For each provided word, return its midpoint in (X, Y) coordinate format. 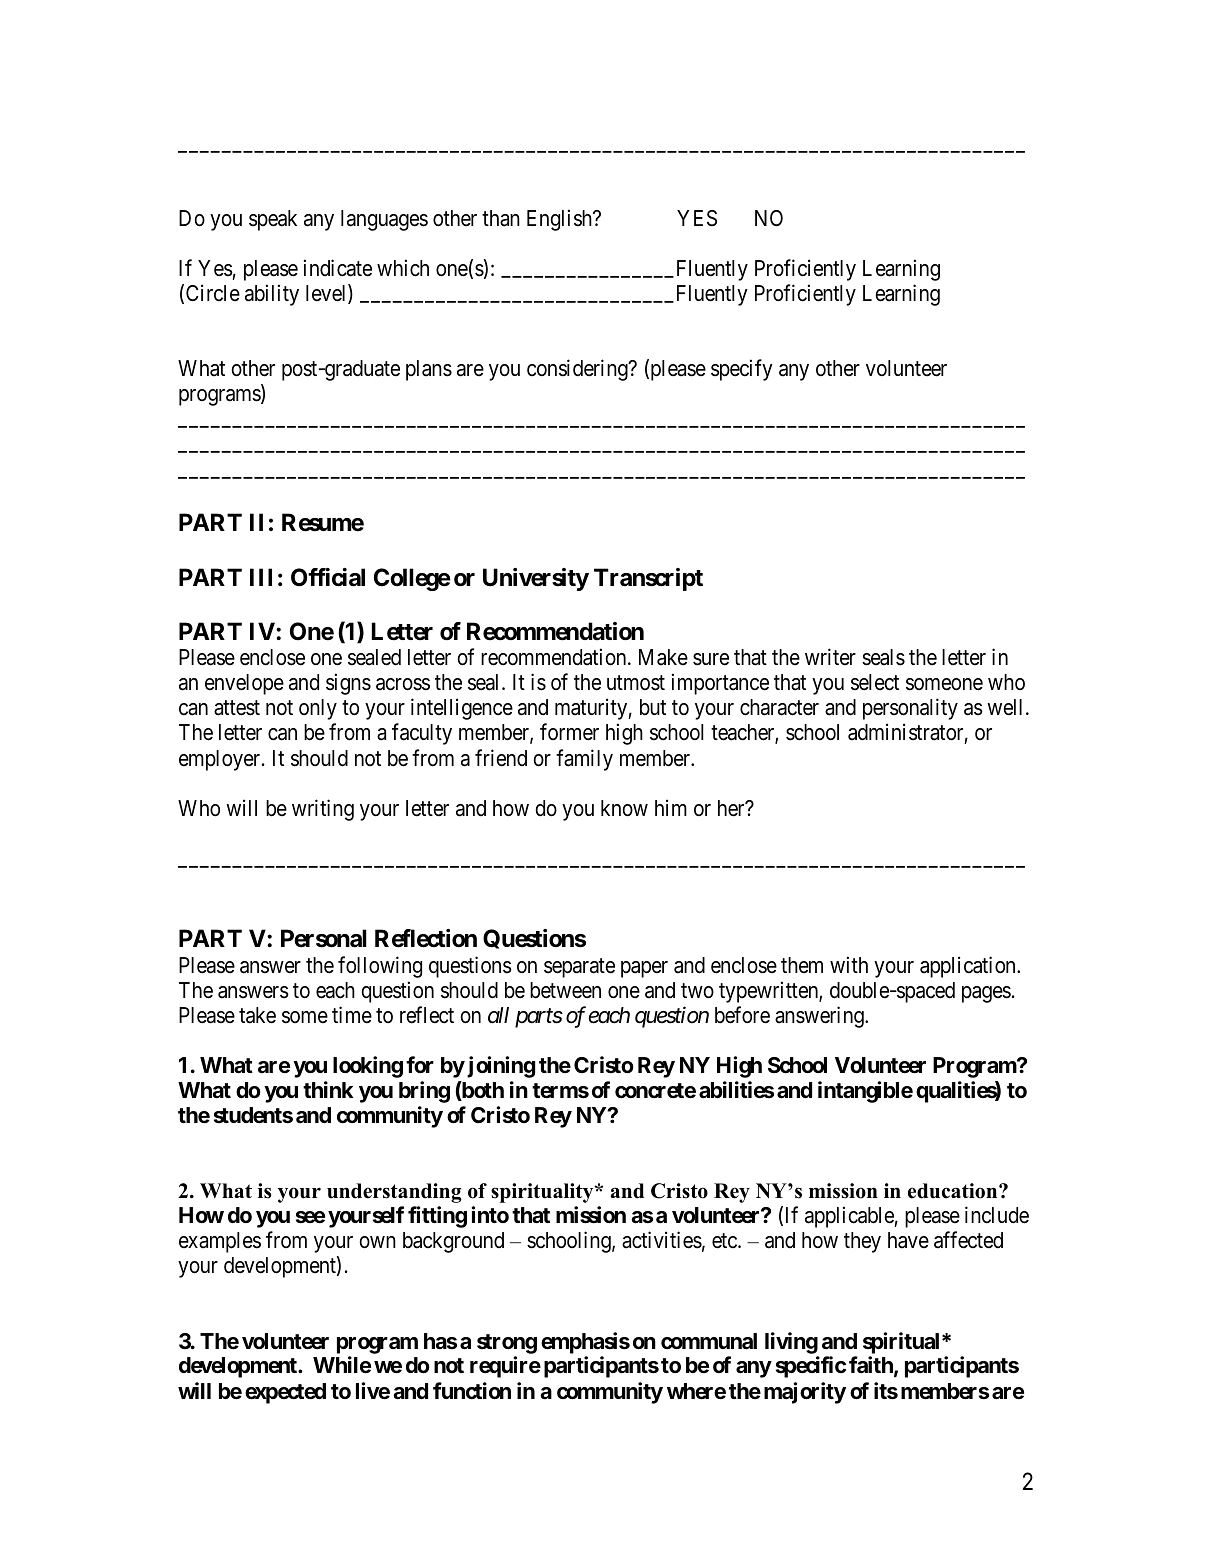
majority (805, 1393)
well (1007, 707)
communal (709, 1341)
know (624, 808)
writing (323, 810)
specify (742, 370)
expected (285, 1393)
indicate (338, 268)
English (560, 220)
